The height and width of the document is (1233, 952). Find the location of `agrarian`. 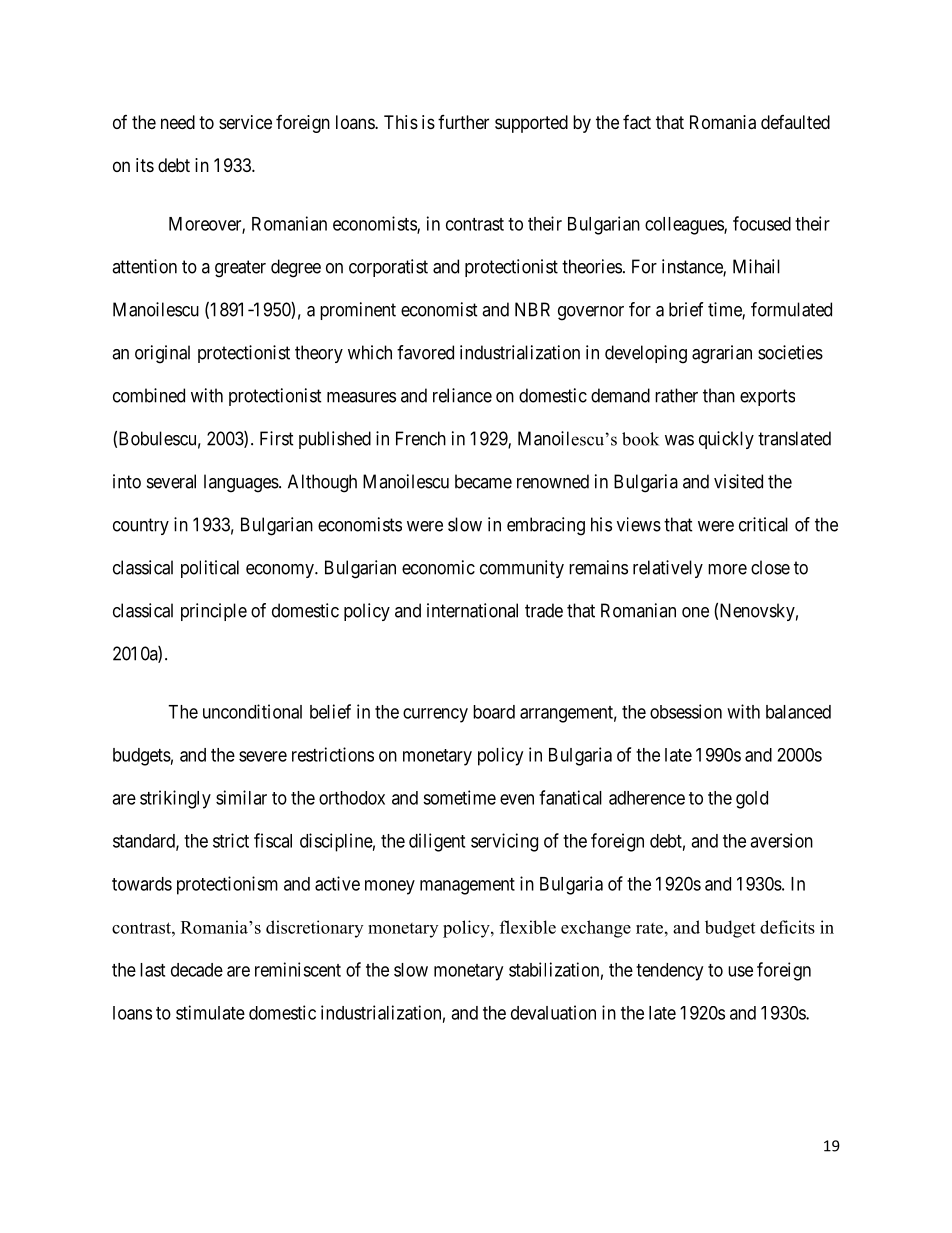

agrarian is located at coordinates (722, 354).
